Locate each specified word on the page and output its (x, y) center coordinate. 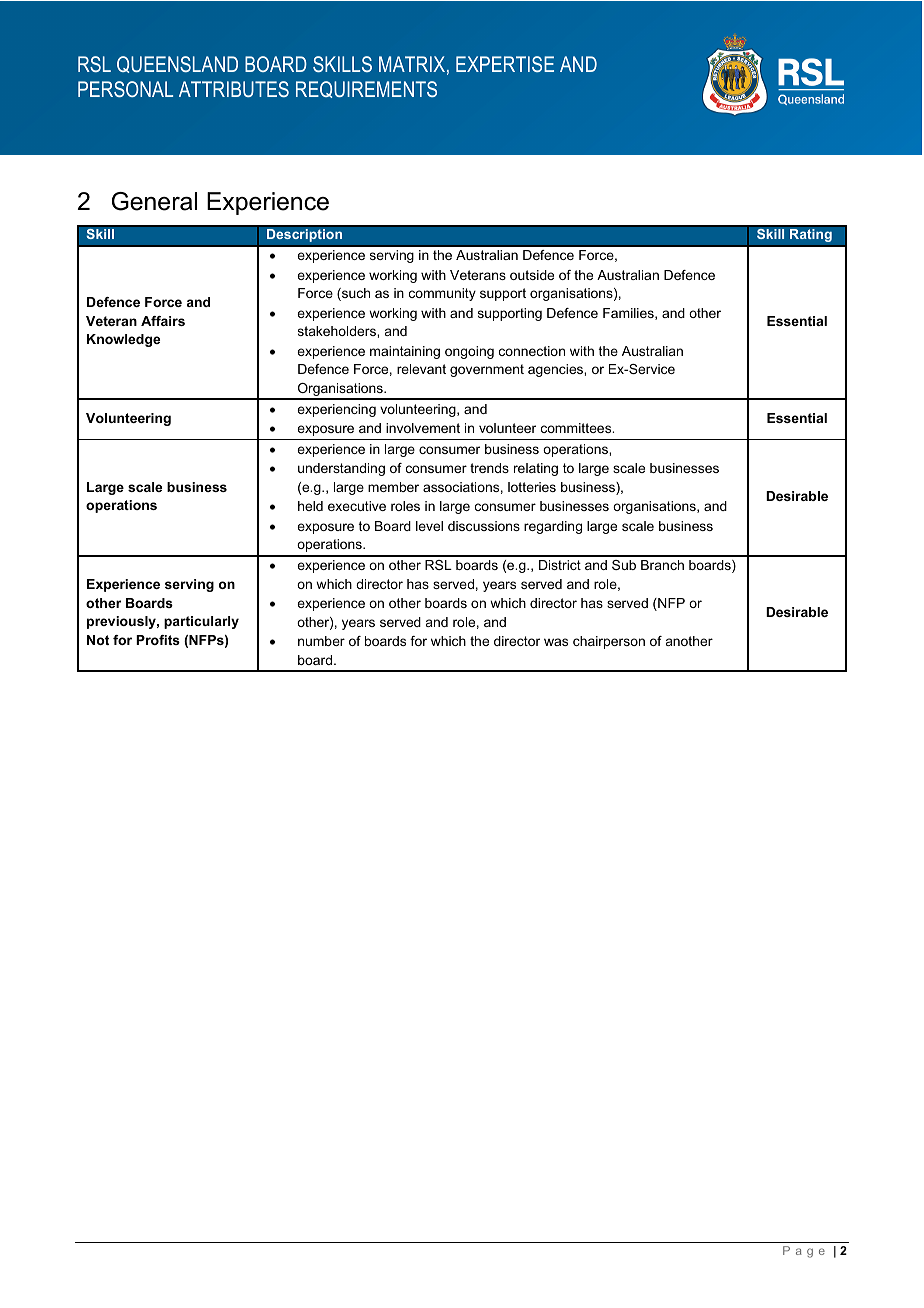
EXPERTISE (505, 64)
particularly (201, 622)
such (355, 294)
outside (532, 275)
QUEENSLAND (177, 64)
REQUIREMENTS (366, 89)
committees (577, 428)
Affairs (163, 321)
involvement (423, 428)
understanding (341, 469)
